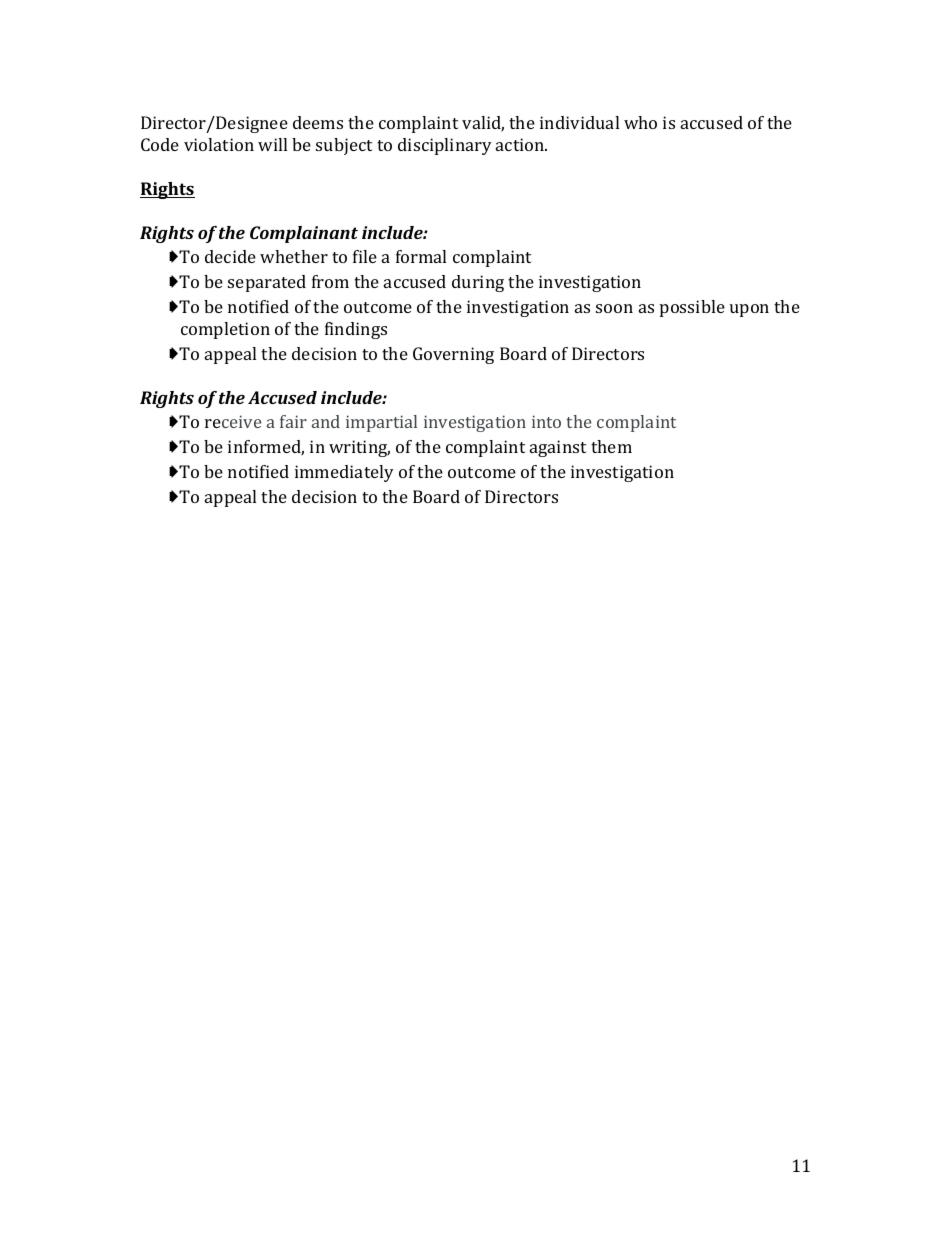 Image resolution: width=952 pixels, height=1233 pixels. I want to click on formal, so click(421, 256).
